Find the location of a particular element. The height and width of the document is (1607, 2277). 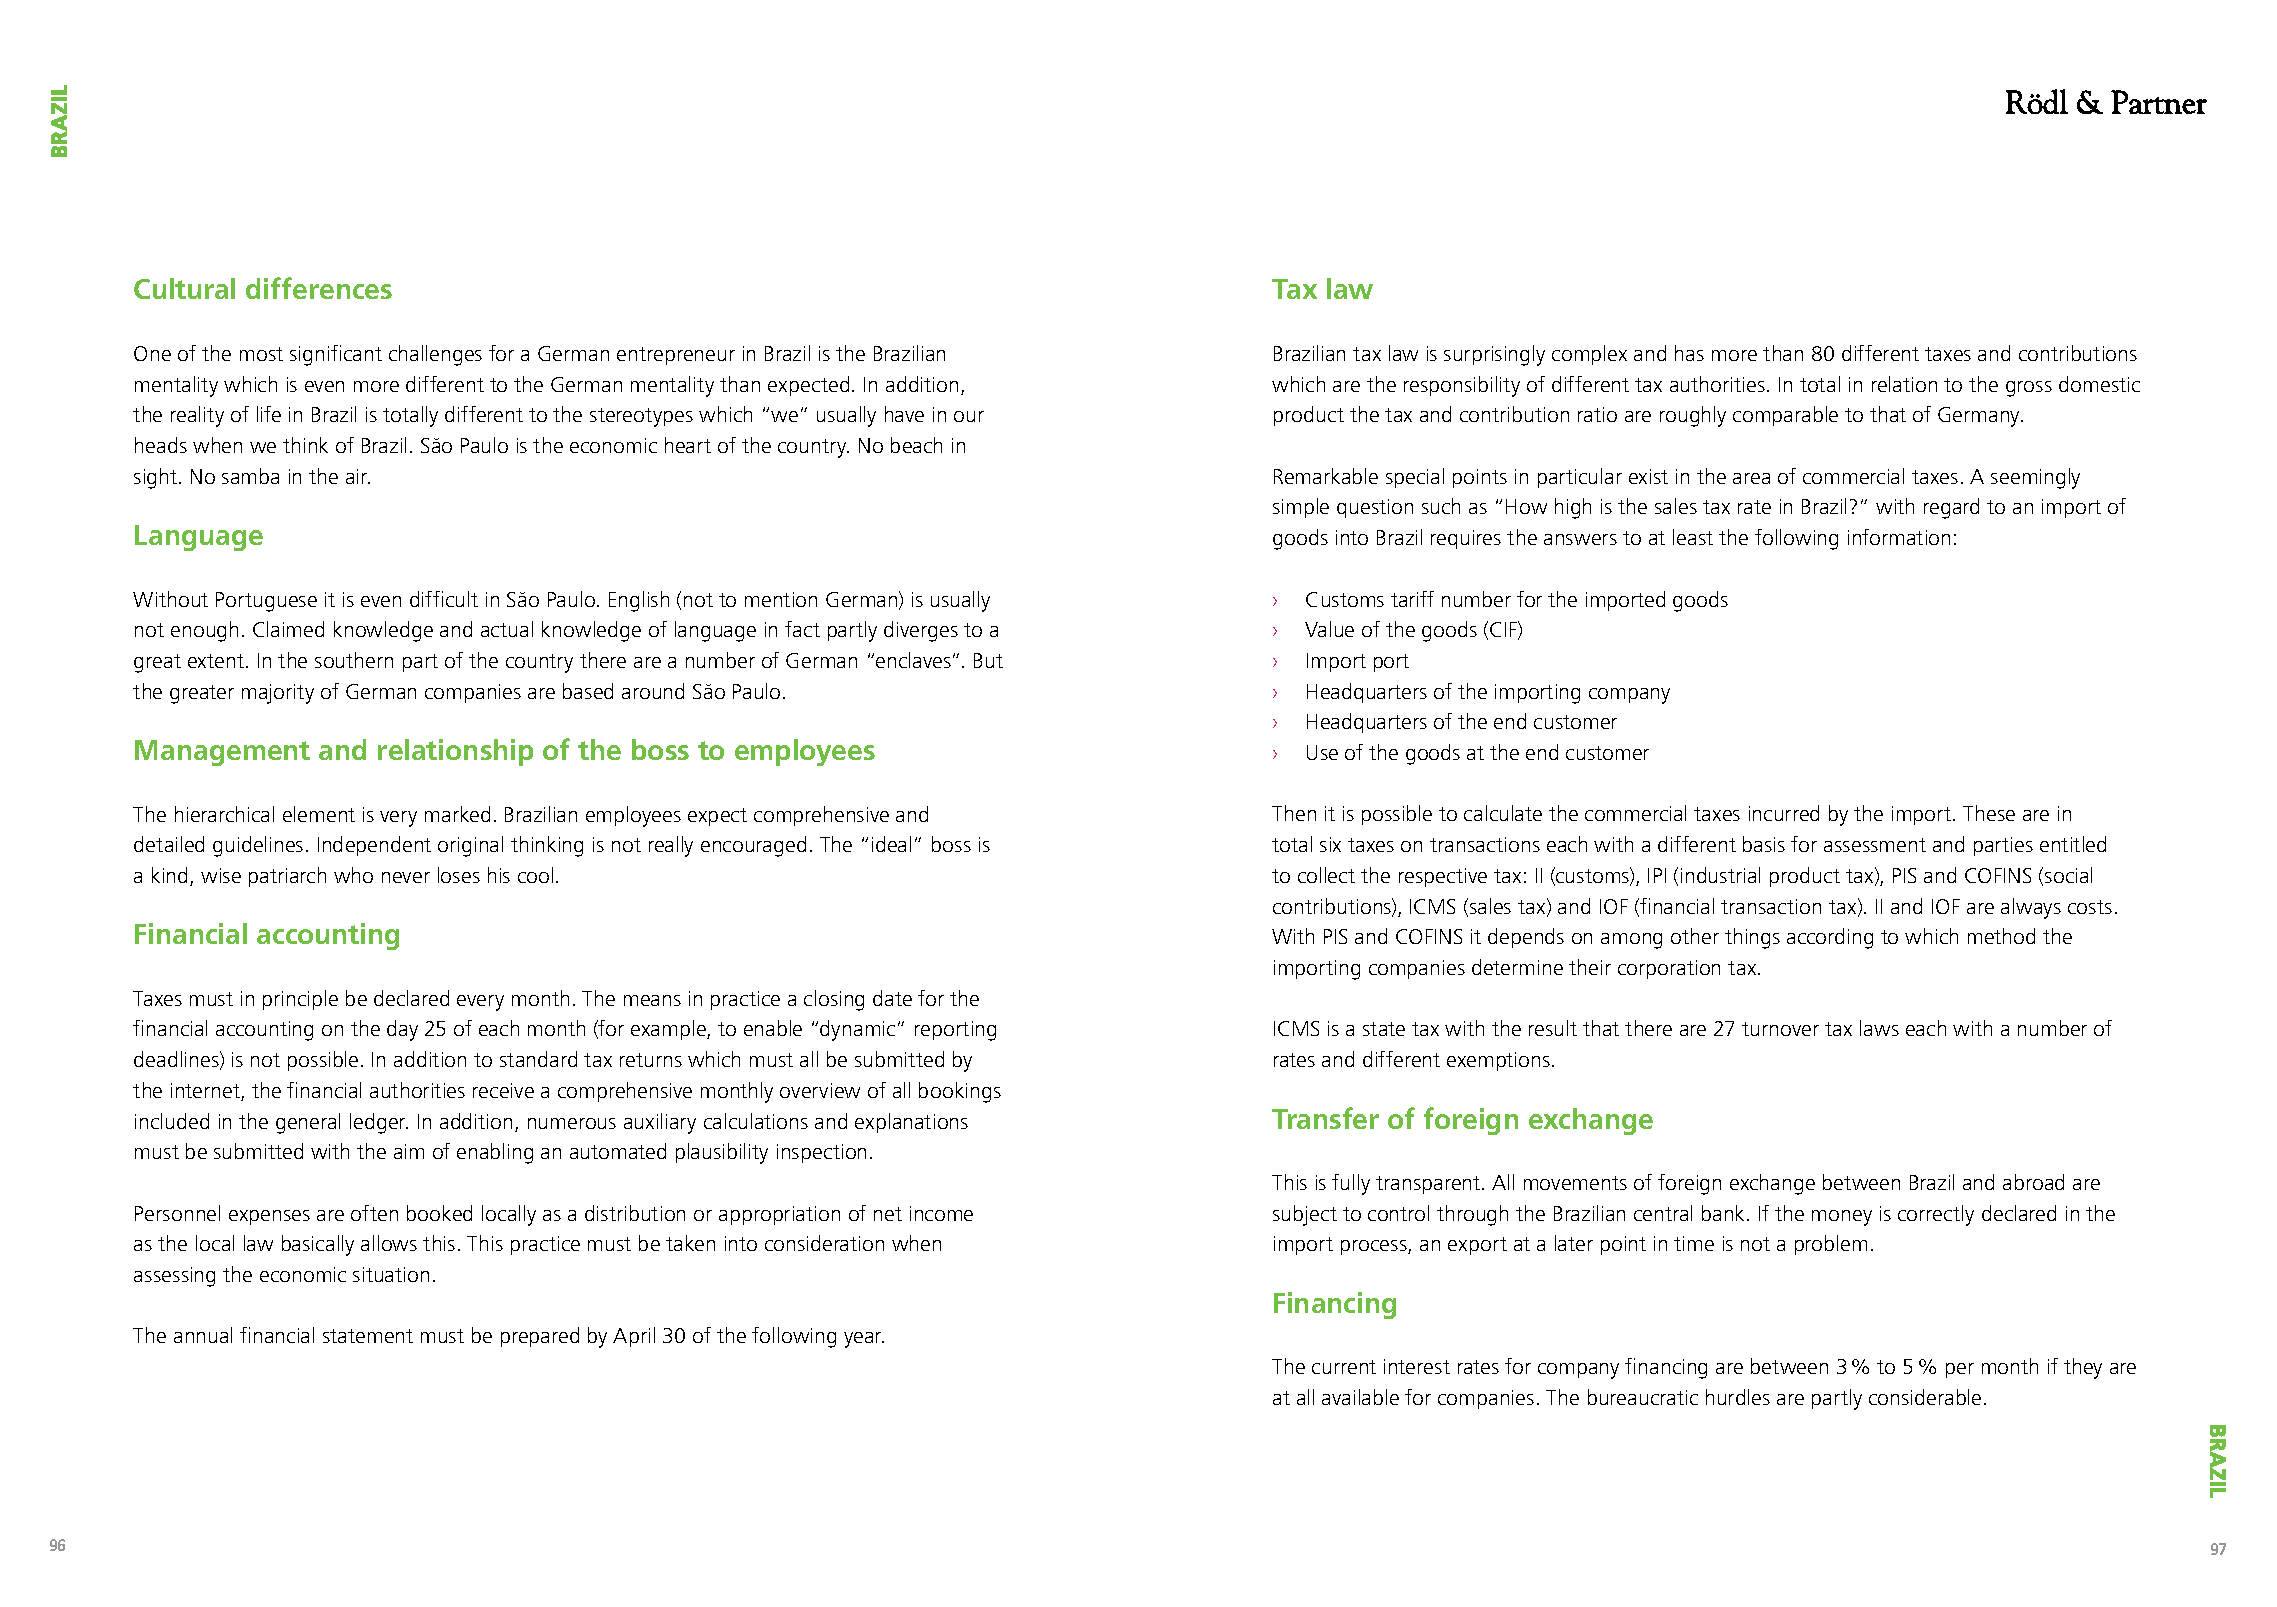

challenges is located at coordinates (435, 355).
